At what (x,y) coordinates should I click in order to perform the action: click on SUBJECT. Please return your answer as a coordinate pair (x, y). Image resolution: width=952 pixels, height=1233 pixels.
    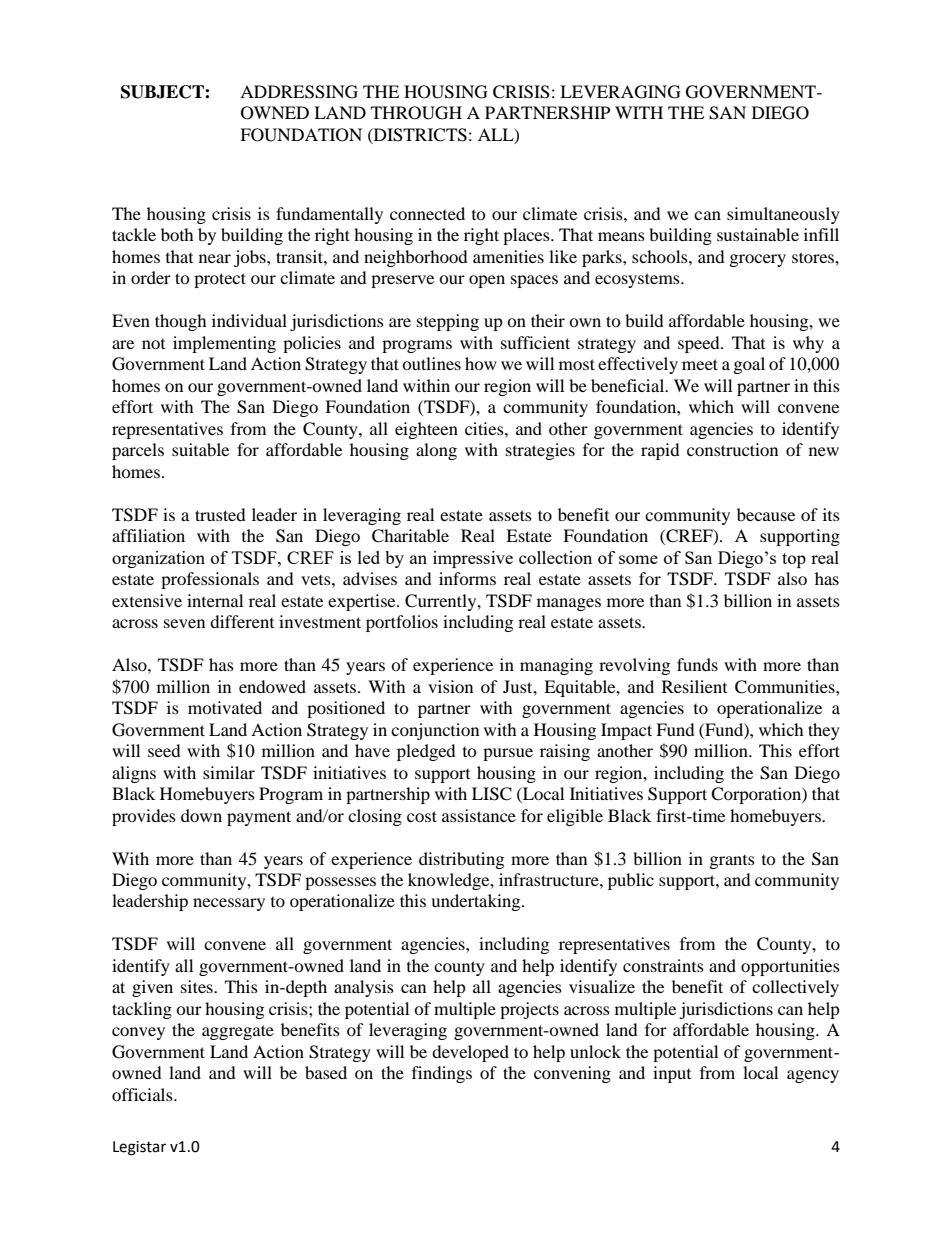
    Looking at the image, I should click on (163, 92).
